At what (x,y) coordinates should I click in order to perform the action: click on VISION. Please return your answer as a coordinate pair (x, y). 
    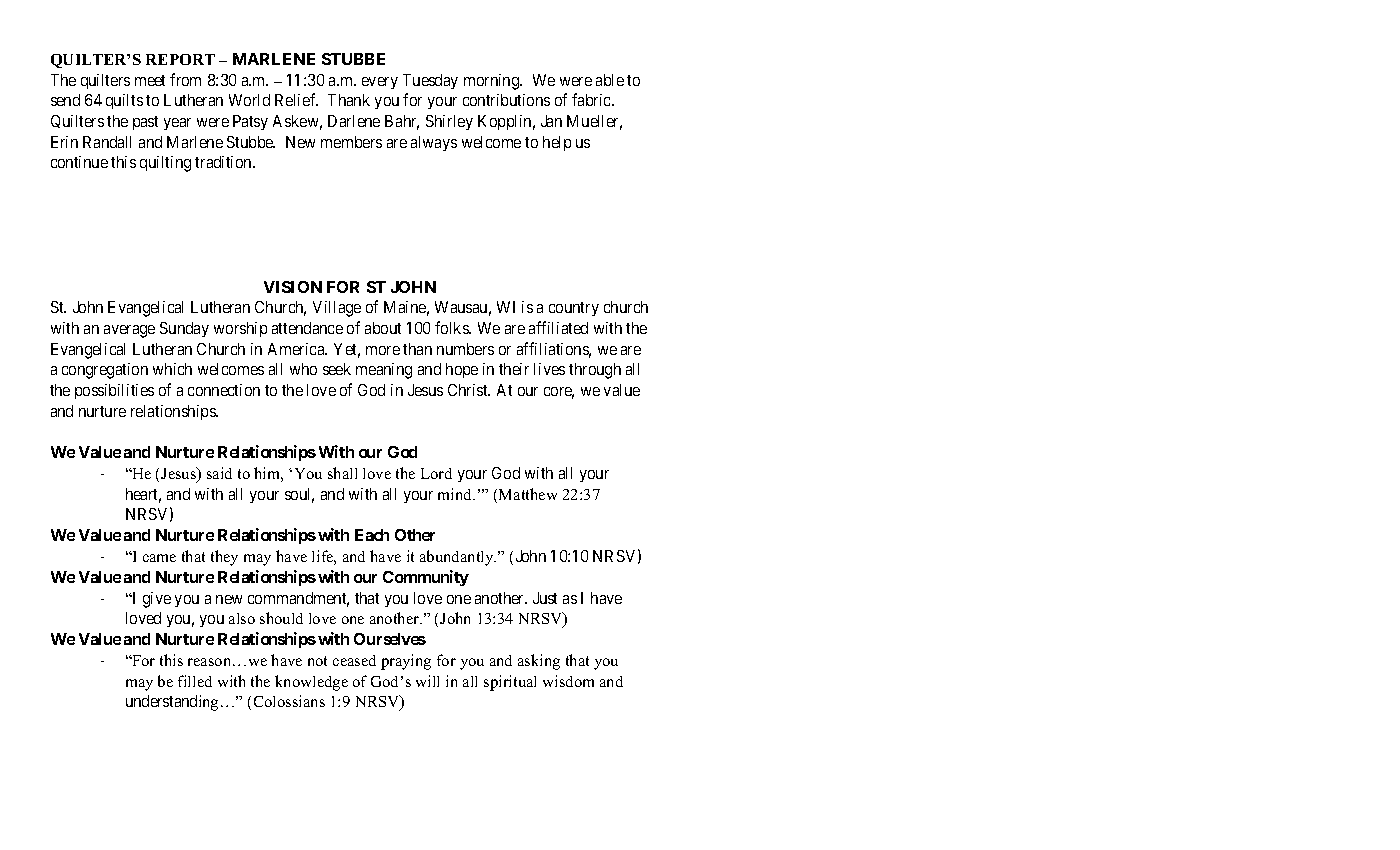
    Looking at the image, I should click on (293, 287).
